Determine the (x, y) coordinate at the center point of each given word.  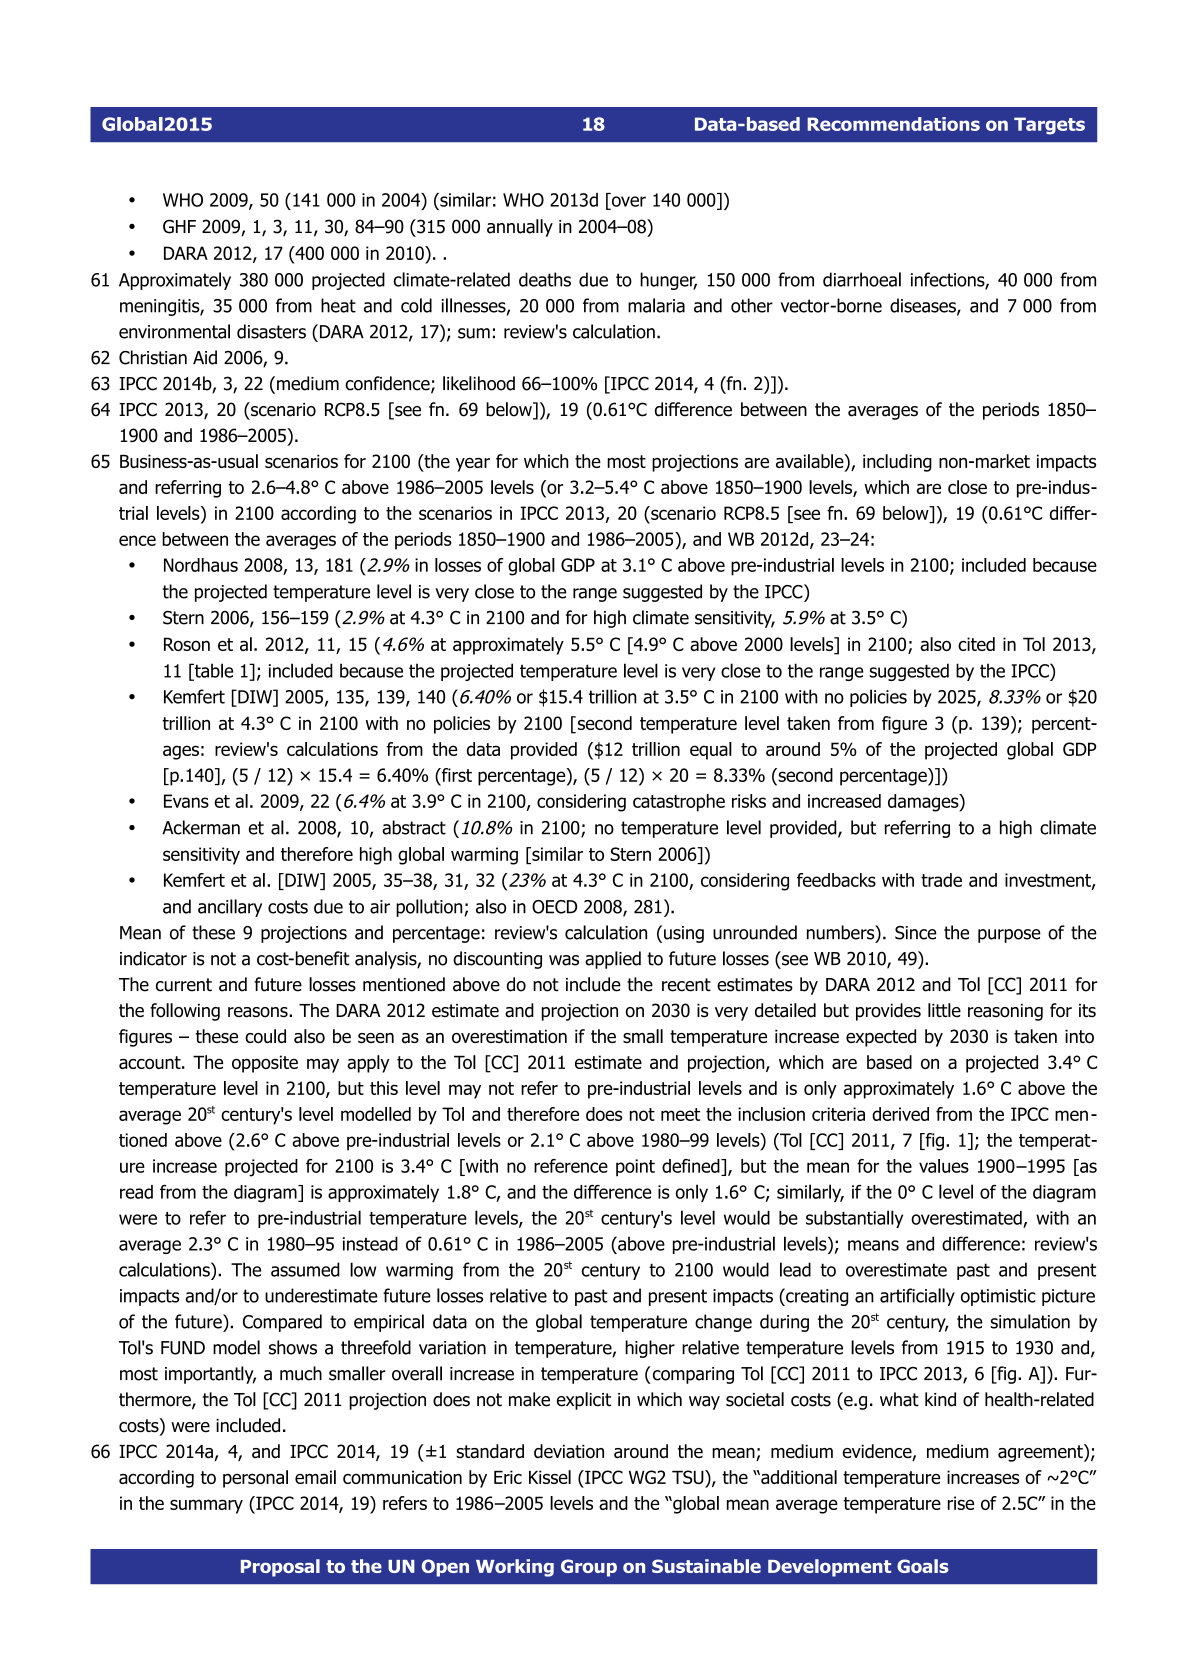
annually (520, 228)
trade (941, 880)
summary (206, 1506)
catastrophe (679, 803)
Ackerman (201, 827)
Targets (1049, 126)
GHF (179, 226)
